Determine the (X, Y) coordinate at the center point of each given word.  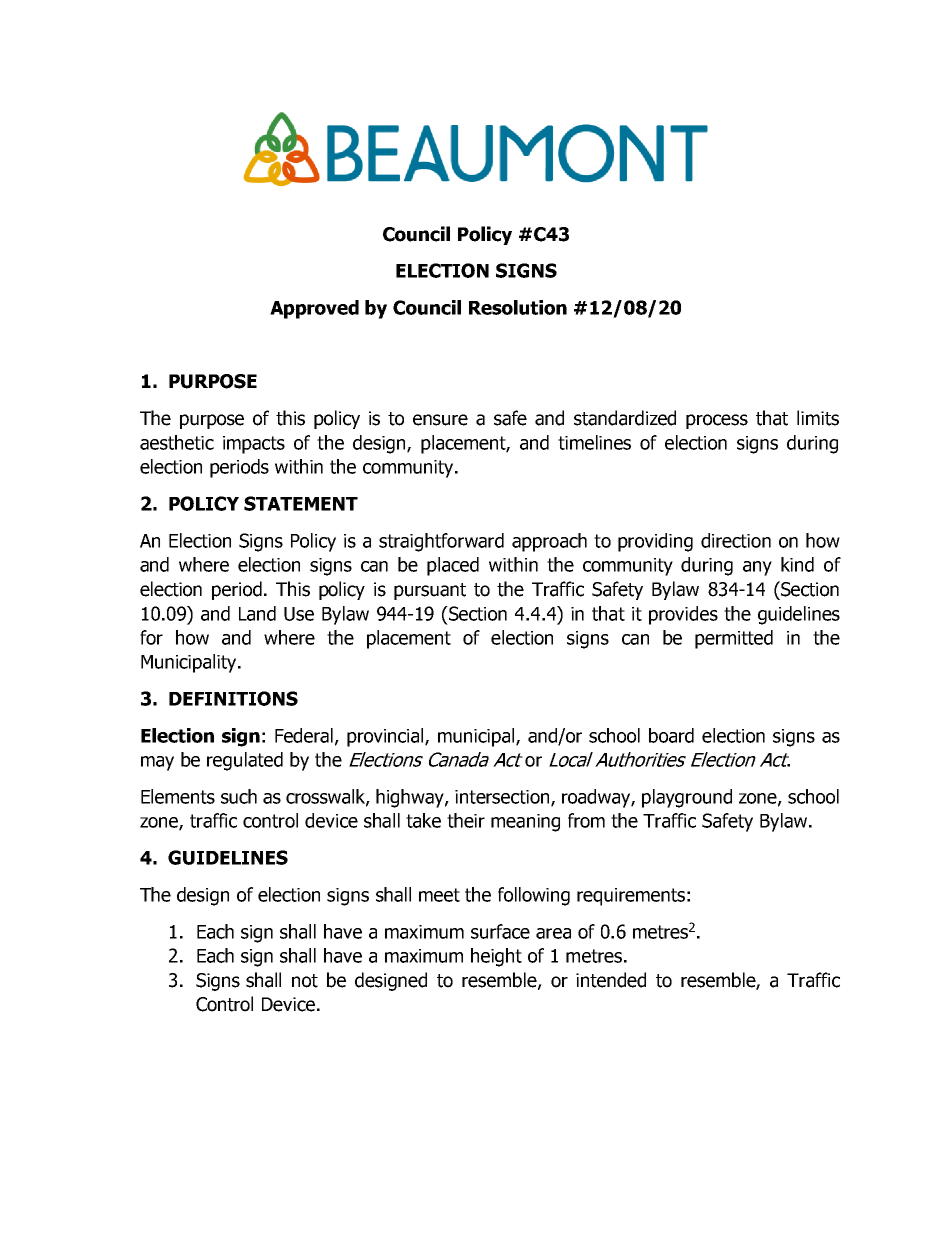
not (305, 981)
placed (453, 566)
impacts (254, 445)
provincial (386, 737)
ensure (440, 420)
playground (687, 798)
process (717, 421)
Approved (314, 309)
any (757, 568)
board (671, 735)
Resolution (518, 307)
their (466, 820)
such (239, 796)
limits (818, 418)
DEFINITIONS (233, 698)
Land (257, 613)
